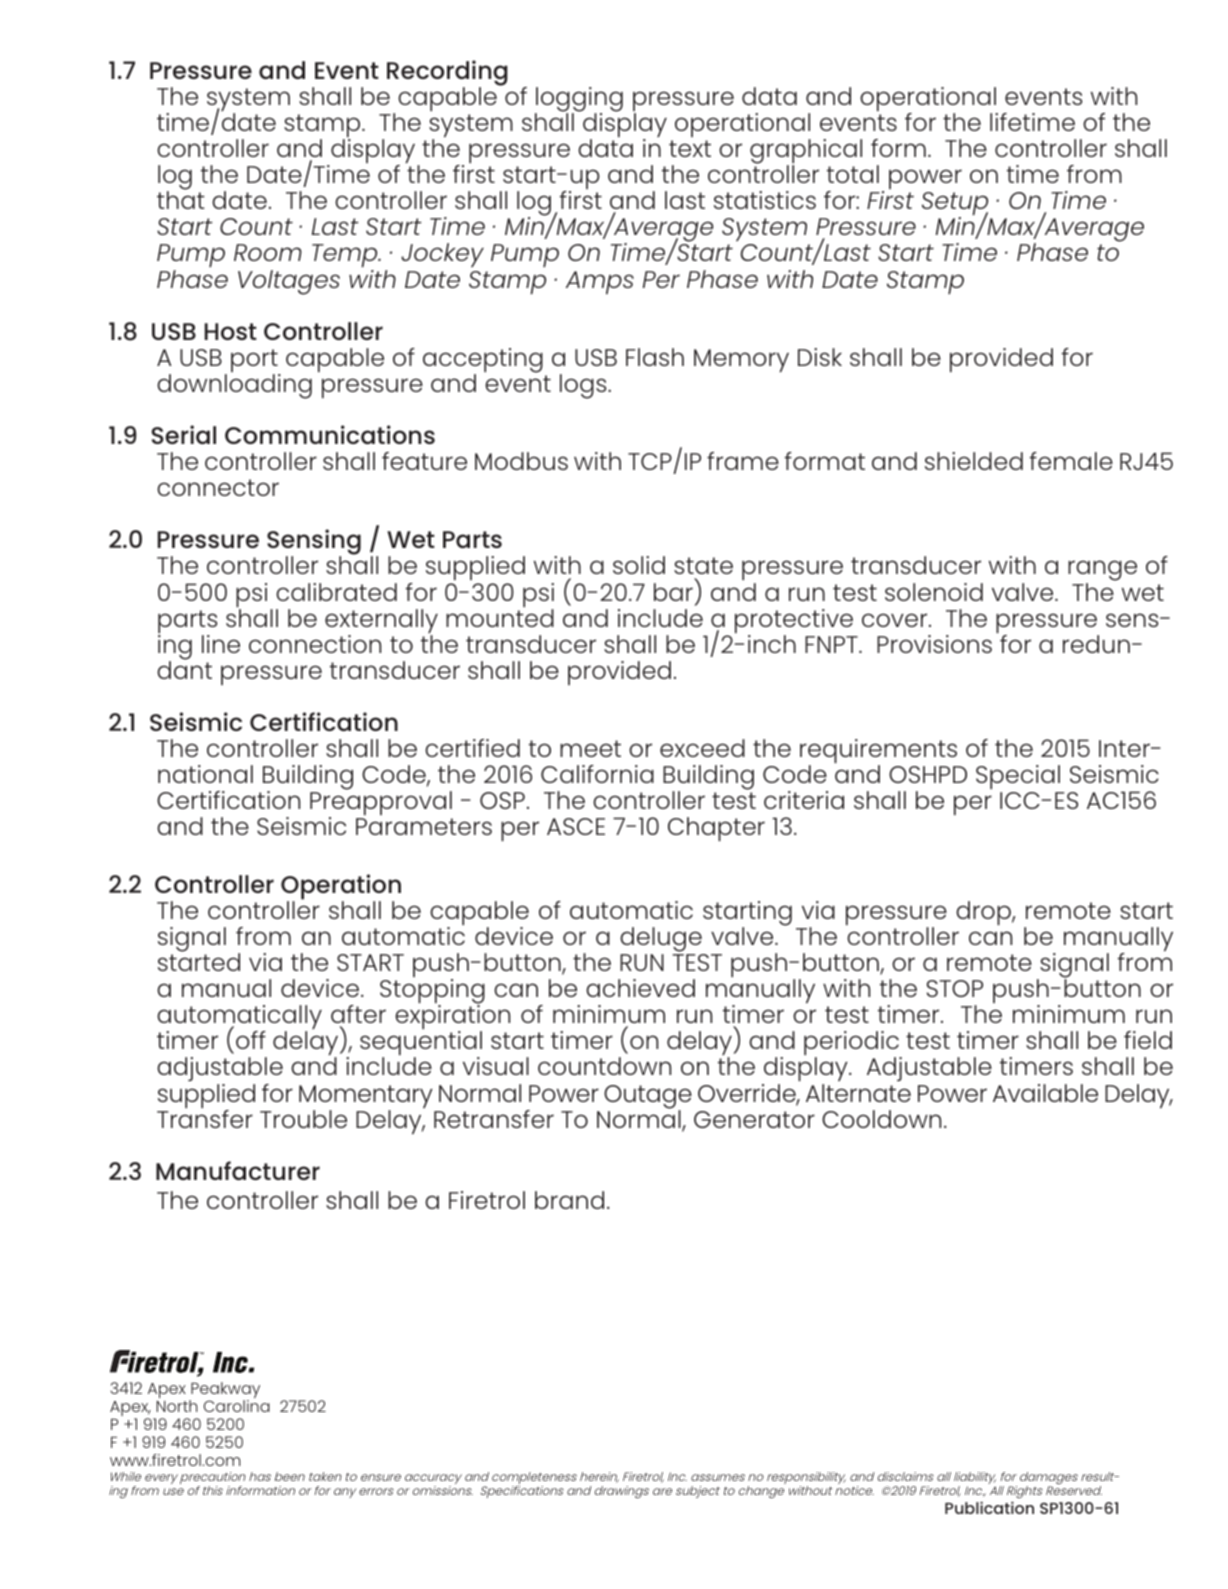 Image resolution: width=1228 pixels, height=1589 pixels. Describe the element at coordinates (303, 1119) in the screenshot. I see `Trouble` at that location.
